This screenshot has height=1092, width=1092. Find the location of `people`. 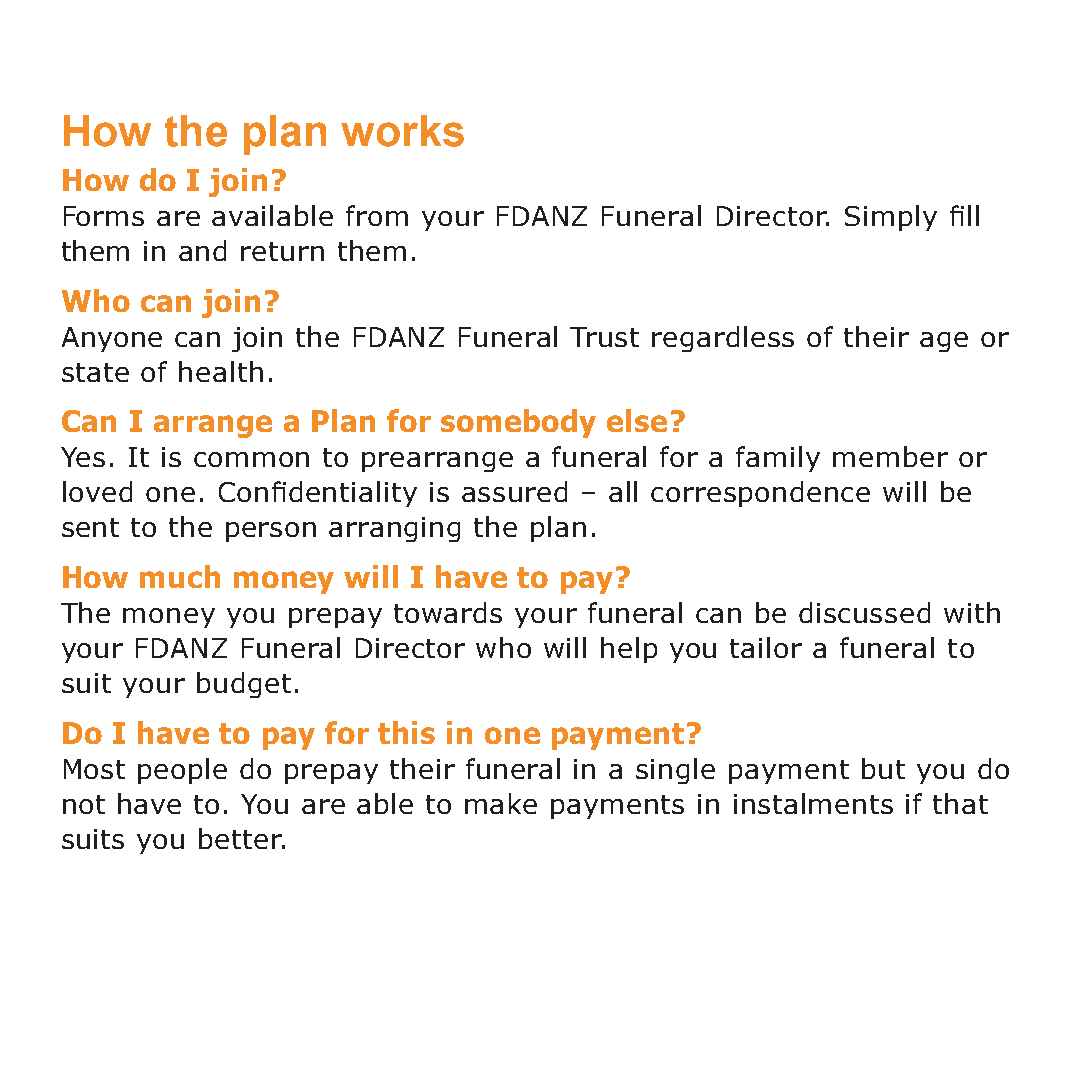

people is located at coordinates (182, 771).
